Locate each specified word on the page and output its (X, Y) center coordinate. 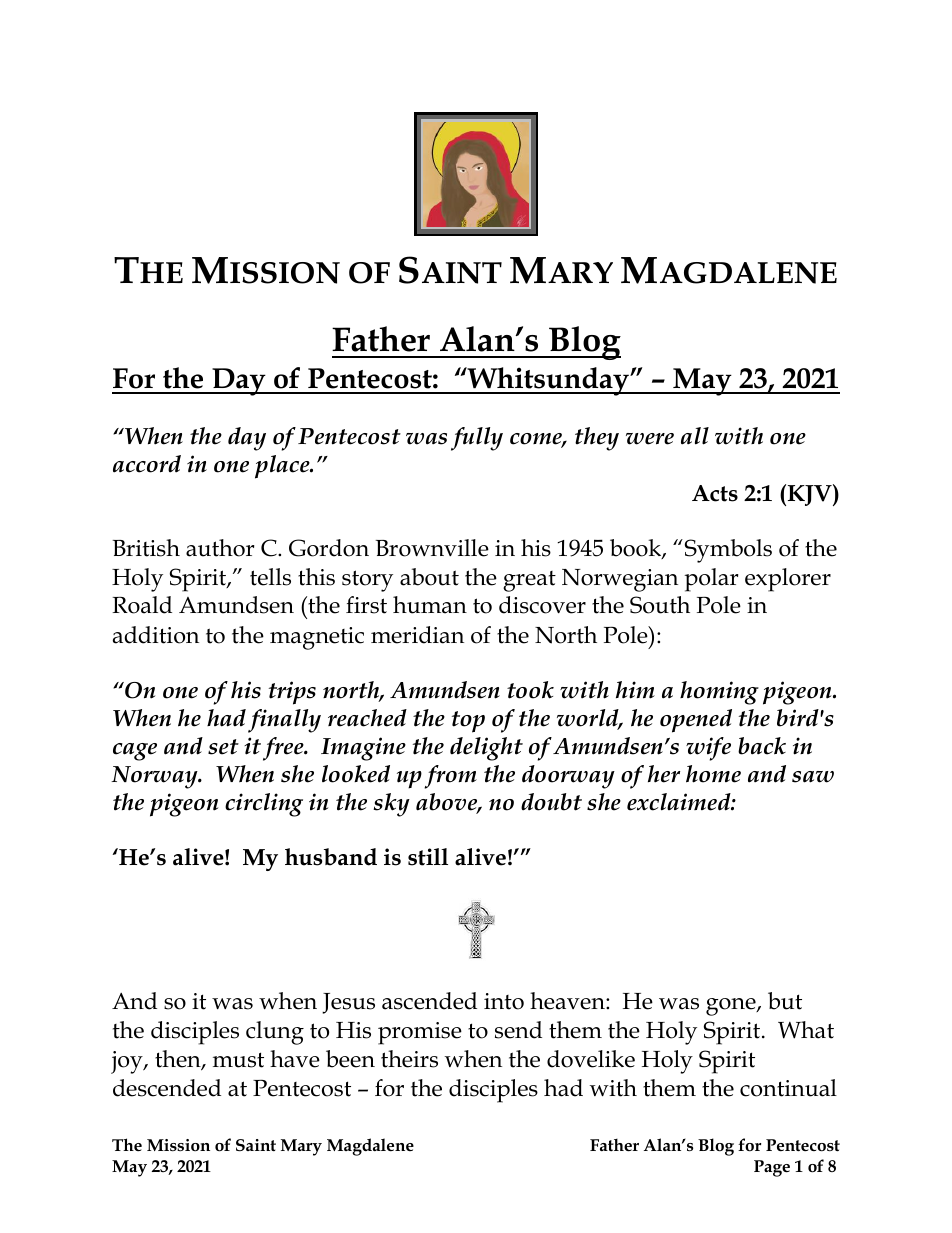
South (660, 605)
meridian (417, 635)
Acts (715, 493)
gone (732, 1007)
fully (477, 439)
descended (167, 1088)
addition (156, 635)
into (504, 1001)
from (451, 777)
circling (264, 805)
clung (275, 1033)
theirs (409, 1059)
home (713, 774)
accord (147, 464)
